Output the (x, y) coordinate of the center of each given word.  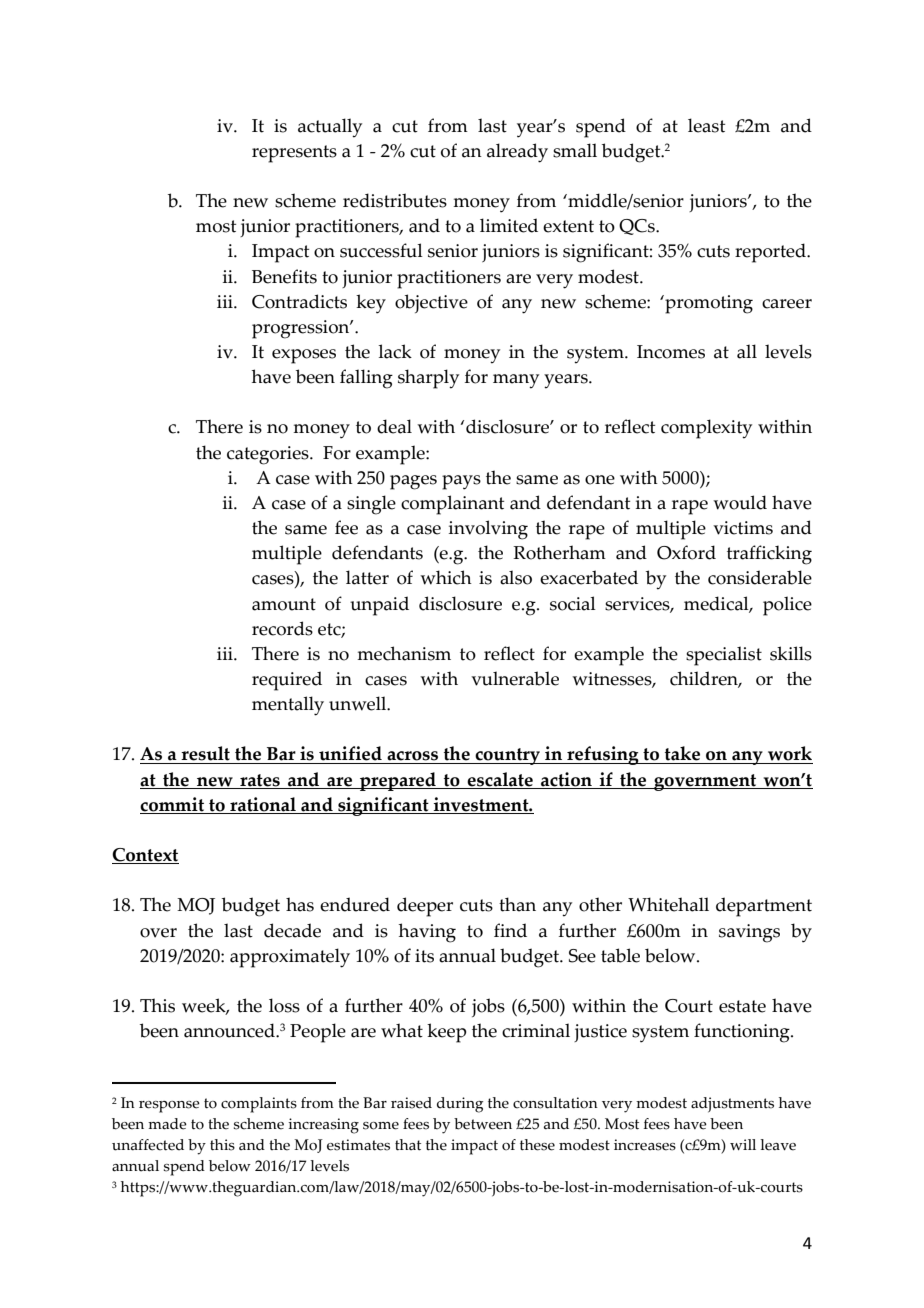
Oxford (686, 552)
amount (284, 604)
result (205, 753)
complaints (259, 1105)
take (682, 753)
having (427, 933)
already (517, 153)
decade (292, 930)
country (507, 756)
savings (749, 933)
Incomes (671, 352)
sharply (428, 379)
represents (294, 154)
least (706, 125)
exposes (304, 356)
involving (488, 530)
